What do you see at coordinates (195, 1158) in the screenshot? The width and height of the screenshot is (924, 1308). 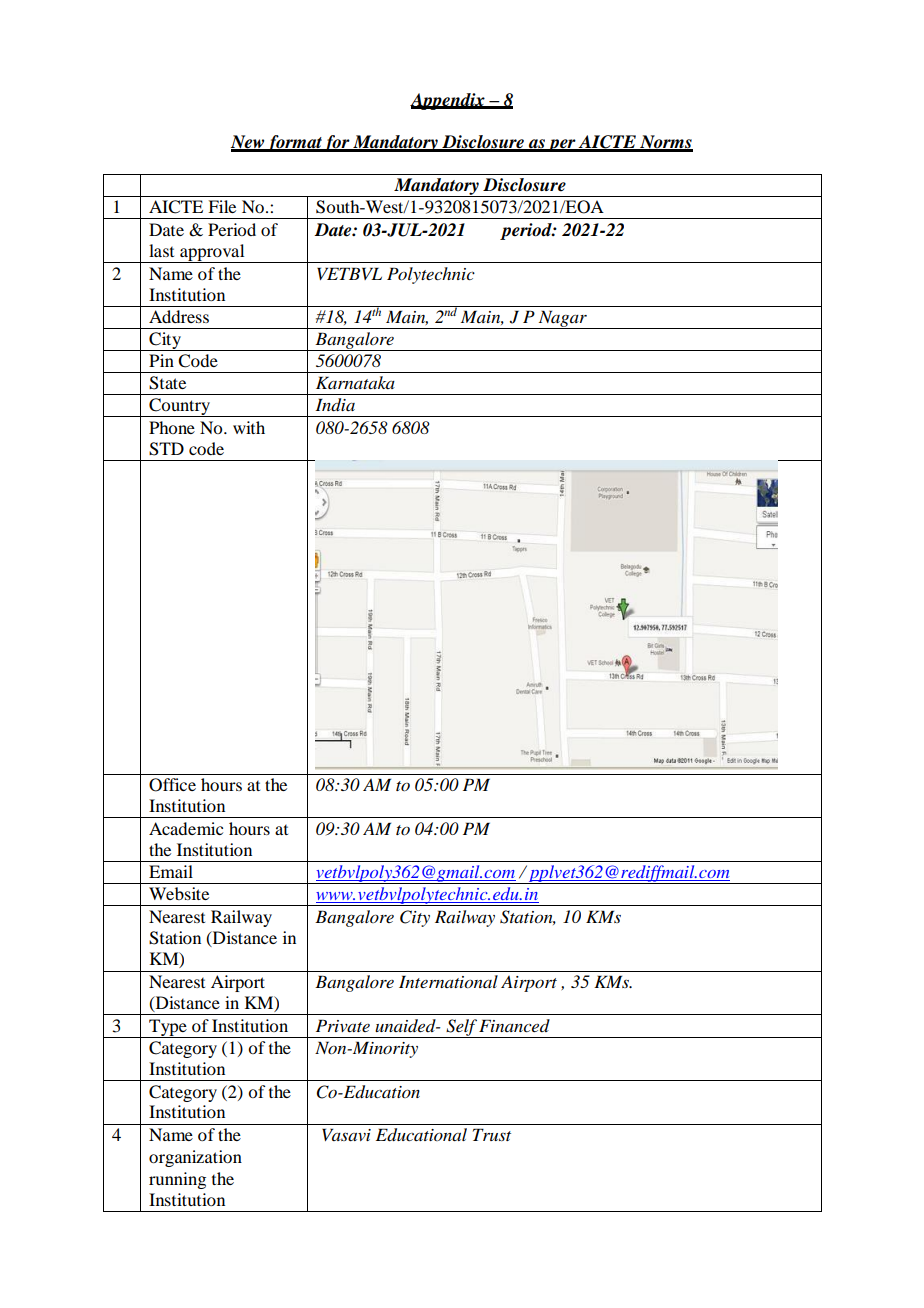 I see `organization` at bounding box center [195, 1158].
